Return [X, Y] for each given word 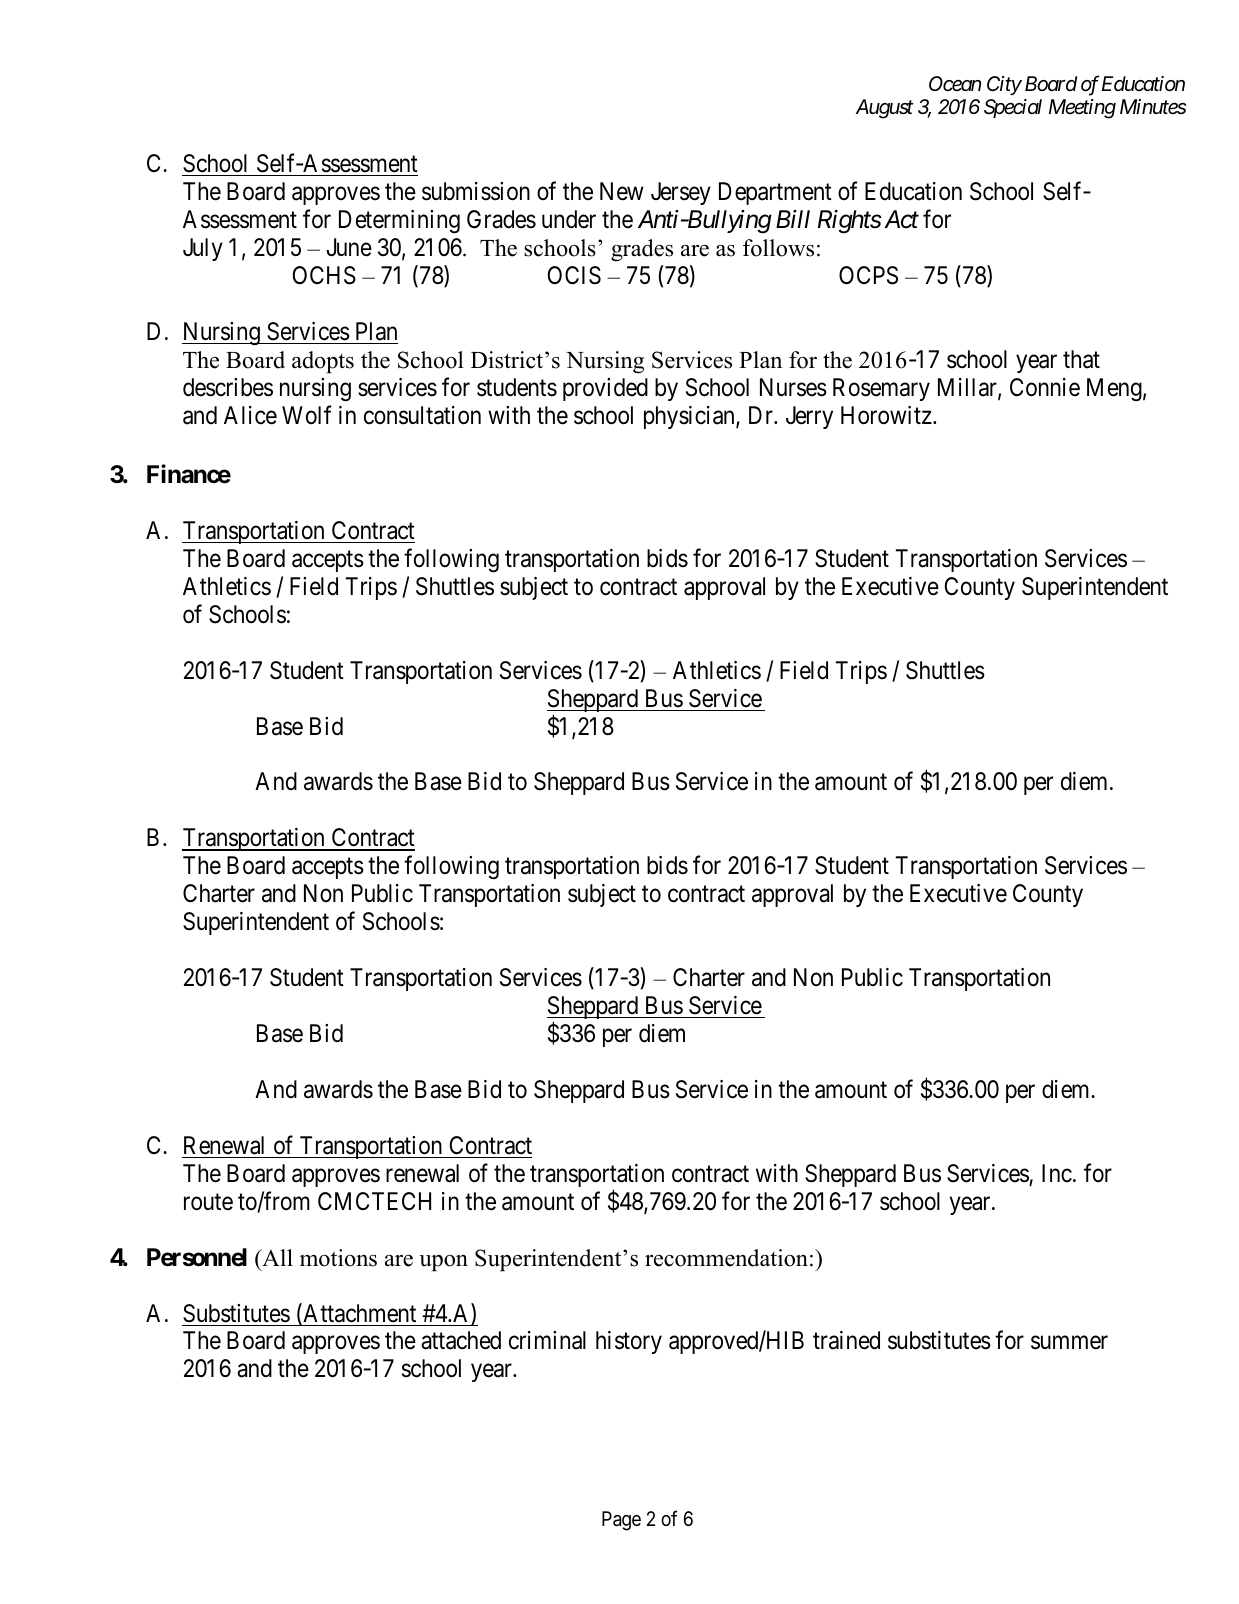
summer [1069, 1343]
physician [690, 417]
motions [338, 1258]
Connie [1045, 387]
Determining [399, 222]
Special [1013, 108]
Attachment [358, 1314]
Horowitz [886, 415]
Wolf [307, 415]
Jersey [681, 193]
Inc [1057, 1173]
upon [443, 1263]
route [208, 1202]
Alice [250, 415]
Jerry [809, 417]
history [629, 1342]
